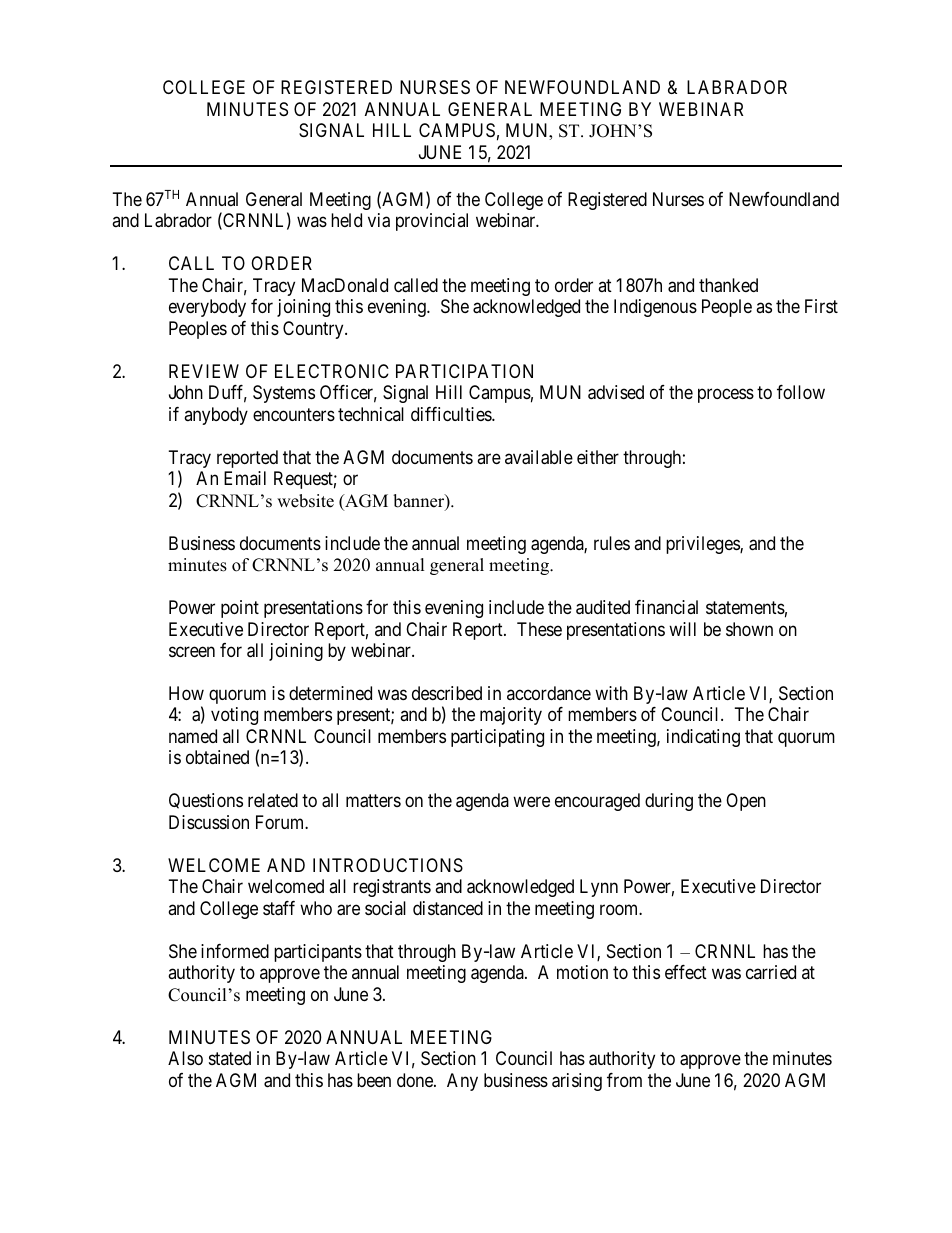  I want to click on shown, so click(749, 629).
